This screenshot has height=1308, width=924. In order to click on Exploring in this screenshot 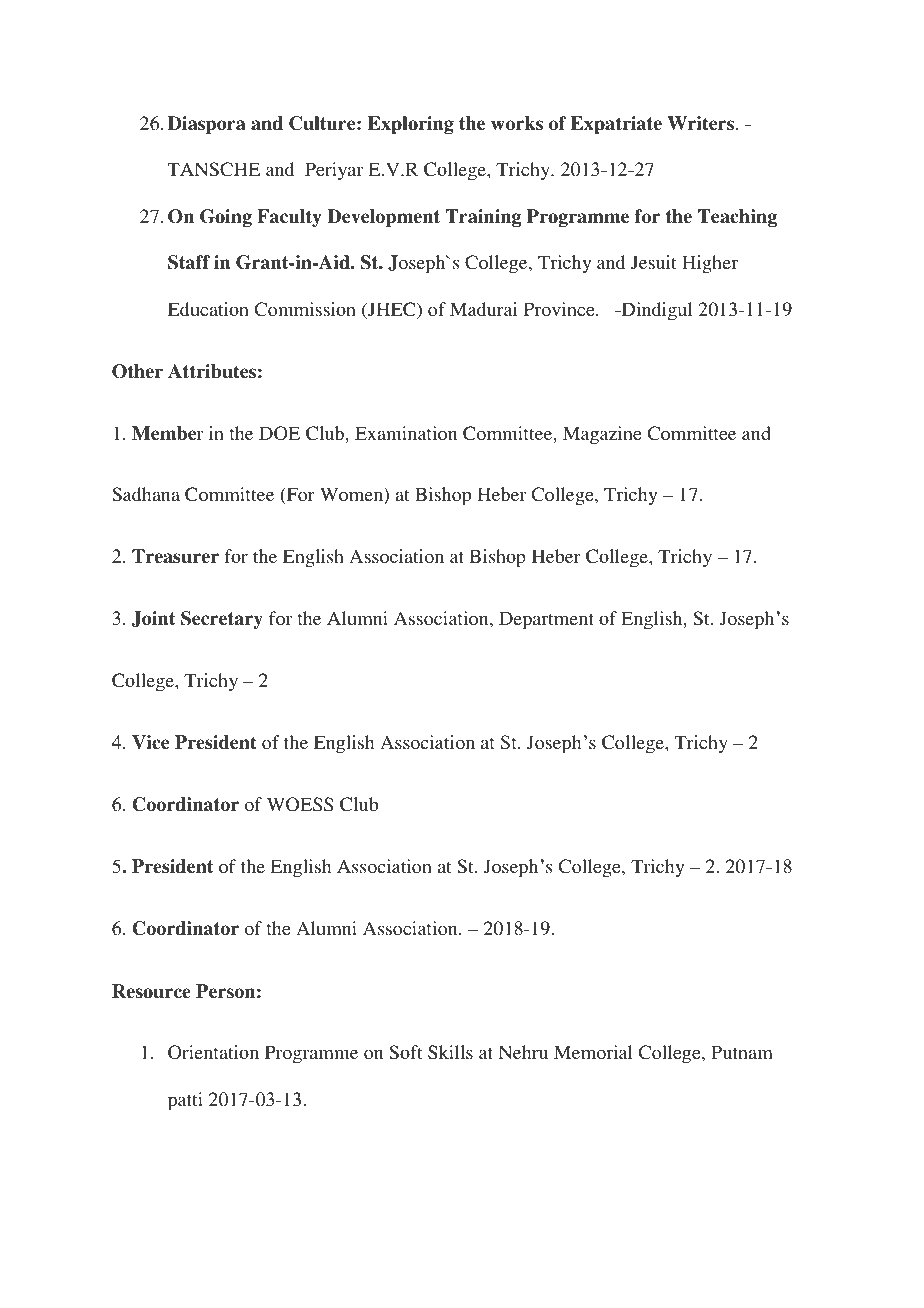, I will do `click(411, 125)`.
